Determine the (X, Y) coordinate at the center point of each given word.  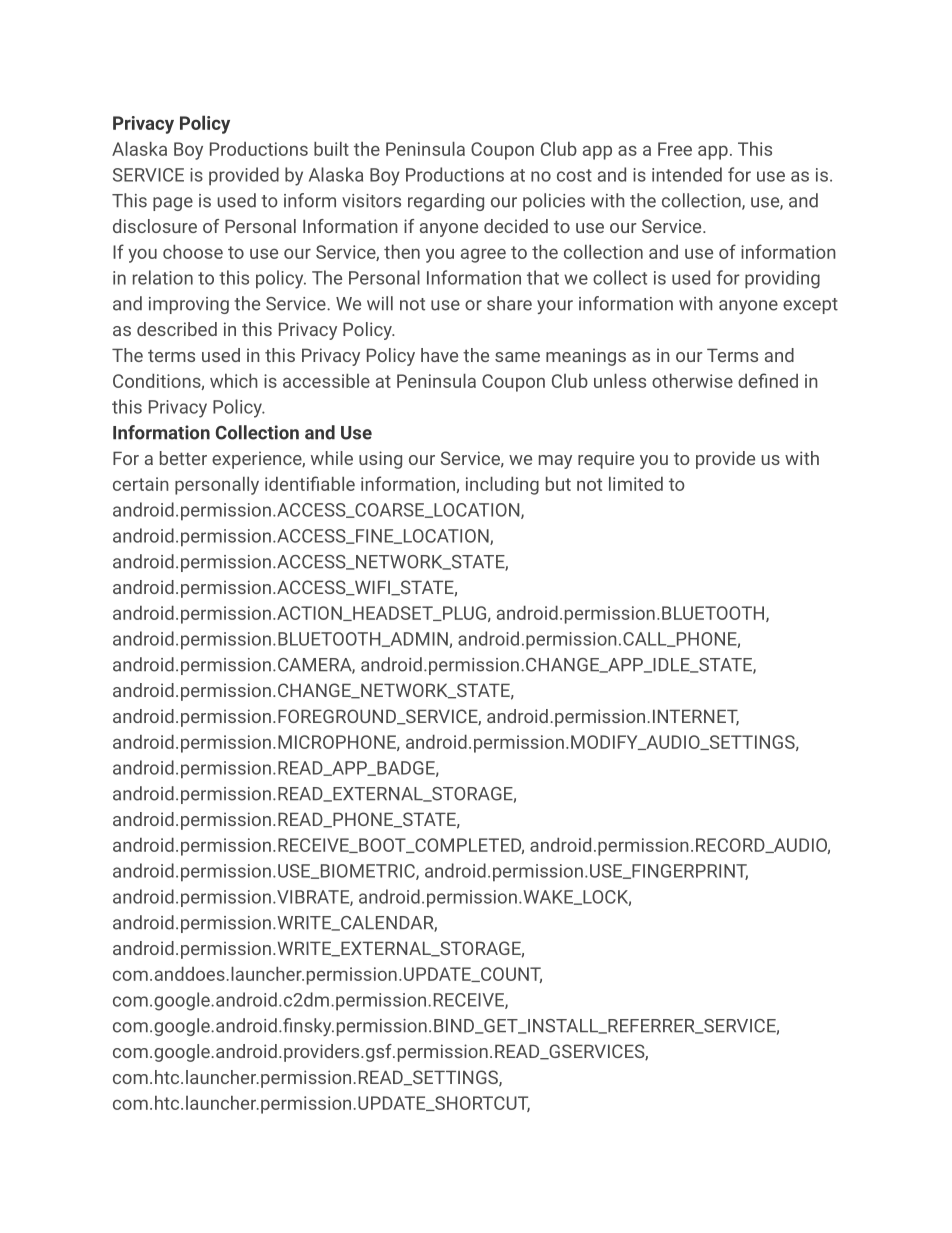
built (331, 149)
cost (574, 175)
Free (675, 149)
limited (636, 484)
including (502, 486)
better (183, 458)
